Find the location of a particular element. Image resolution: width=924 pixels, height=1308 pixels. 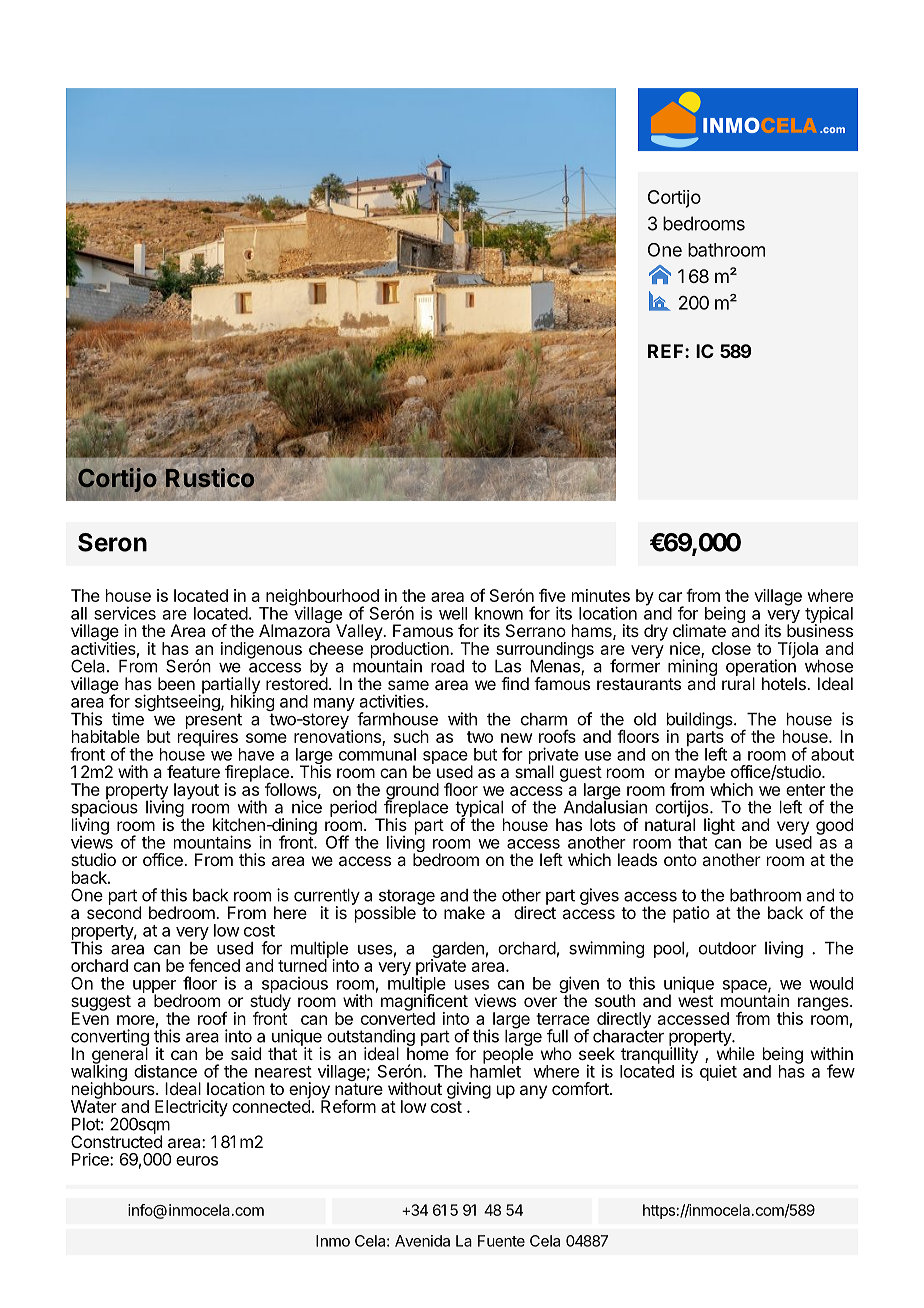

storage is located at coordinates (407, 898).
